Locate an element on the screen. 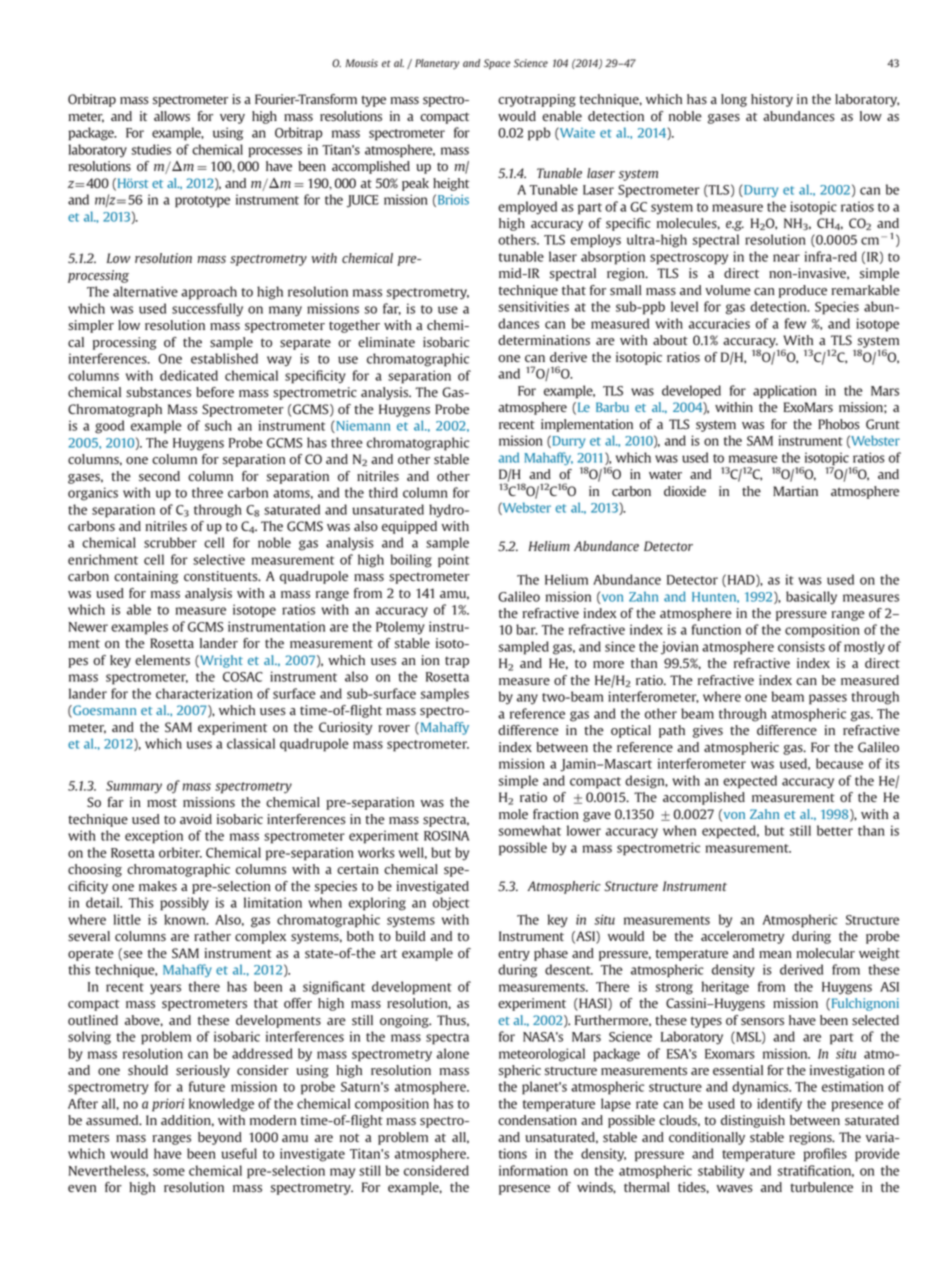 The image size is (952, 1270). Ptolemy is located at coordinates (400, 628).
